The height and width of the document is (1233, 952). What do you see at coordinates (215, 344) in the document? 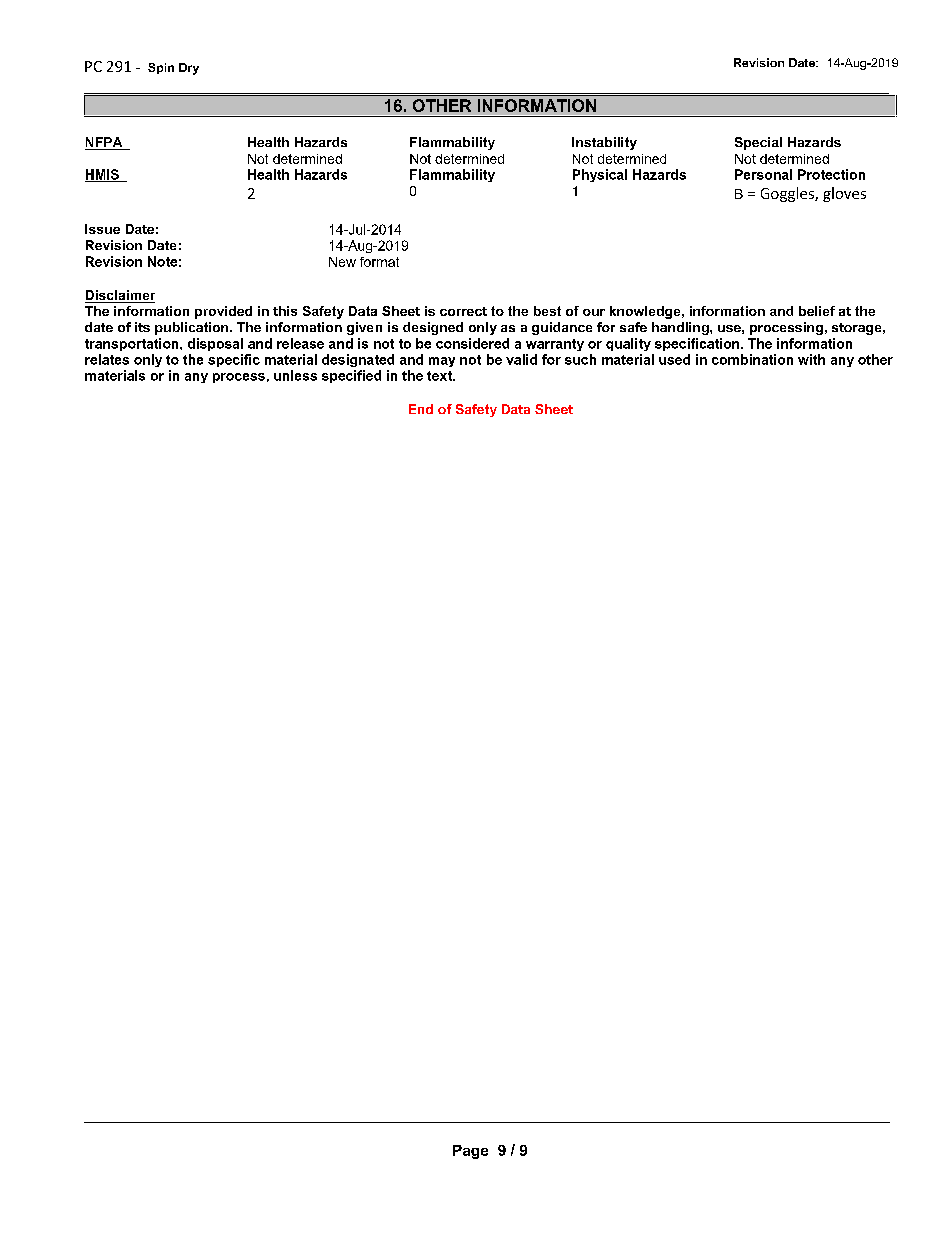
I see `disposal` at bounding box center [215, 344].
